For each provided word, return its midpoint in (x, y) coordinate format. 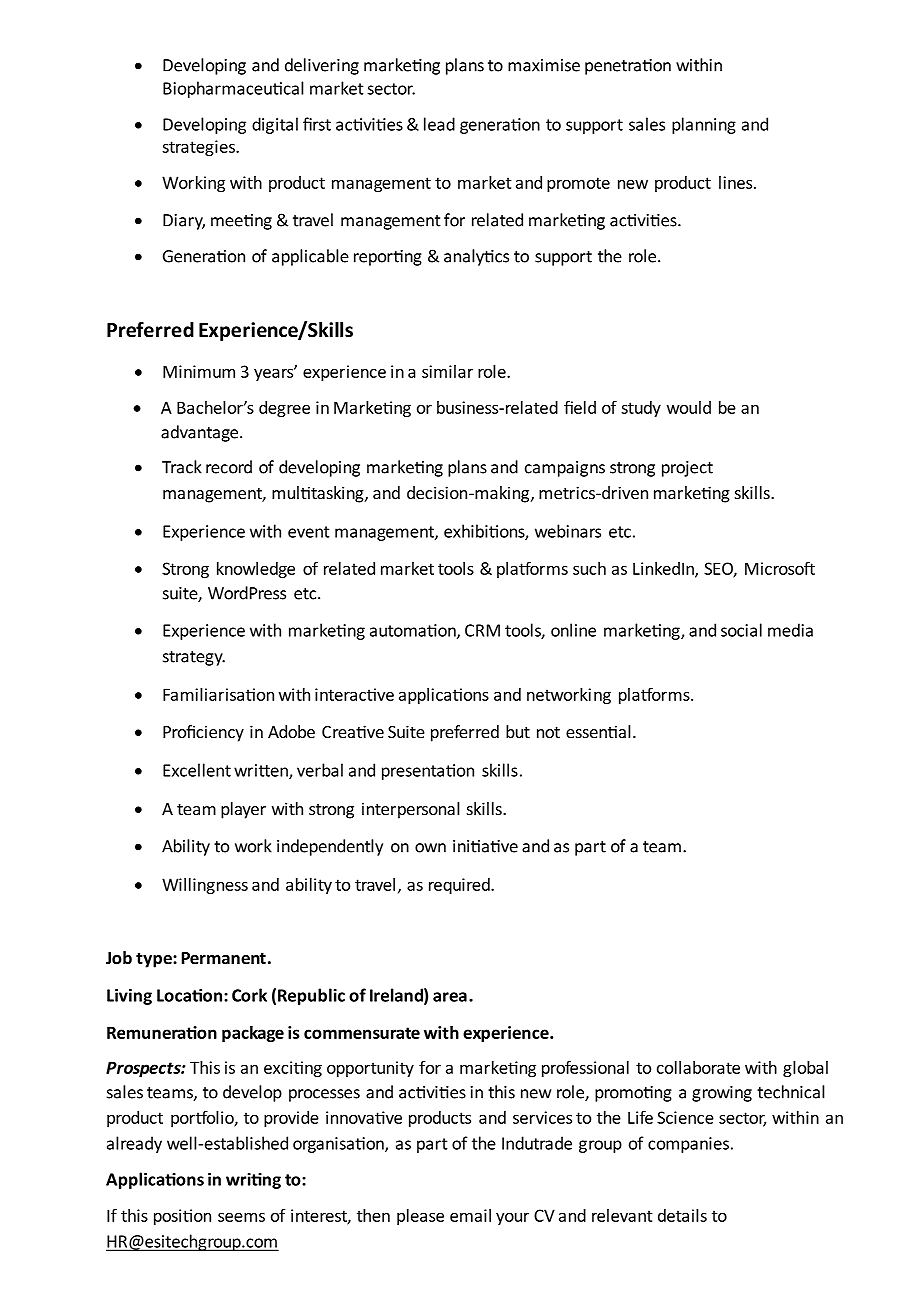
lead (439, 124)
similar (447, 371)
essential (598, 731)
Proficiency (203, 733)
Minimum (199, 371)
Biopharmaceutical (233, 89)
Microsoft (780, 568)
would (689, 407)
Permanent (224, 958)
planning (704, 125)
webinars (568, 531)
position (182, 1217)
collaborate (698, 1067)
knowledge (256, 570)
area (450, 997)
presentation (428, 772)
